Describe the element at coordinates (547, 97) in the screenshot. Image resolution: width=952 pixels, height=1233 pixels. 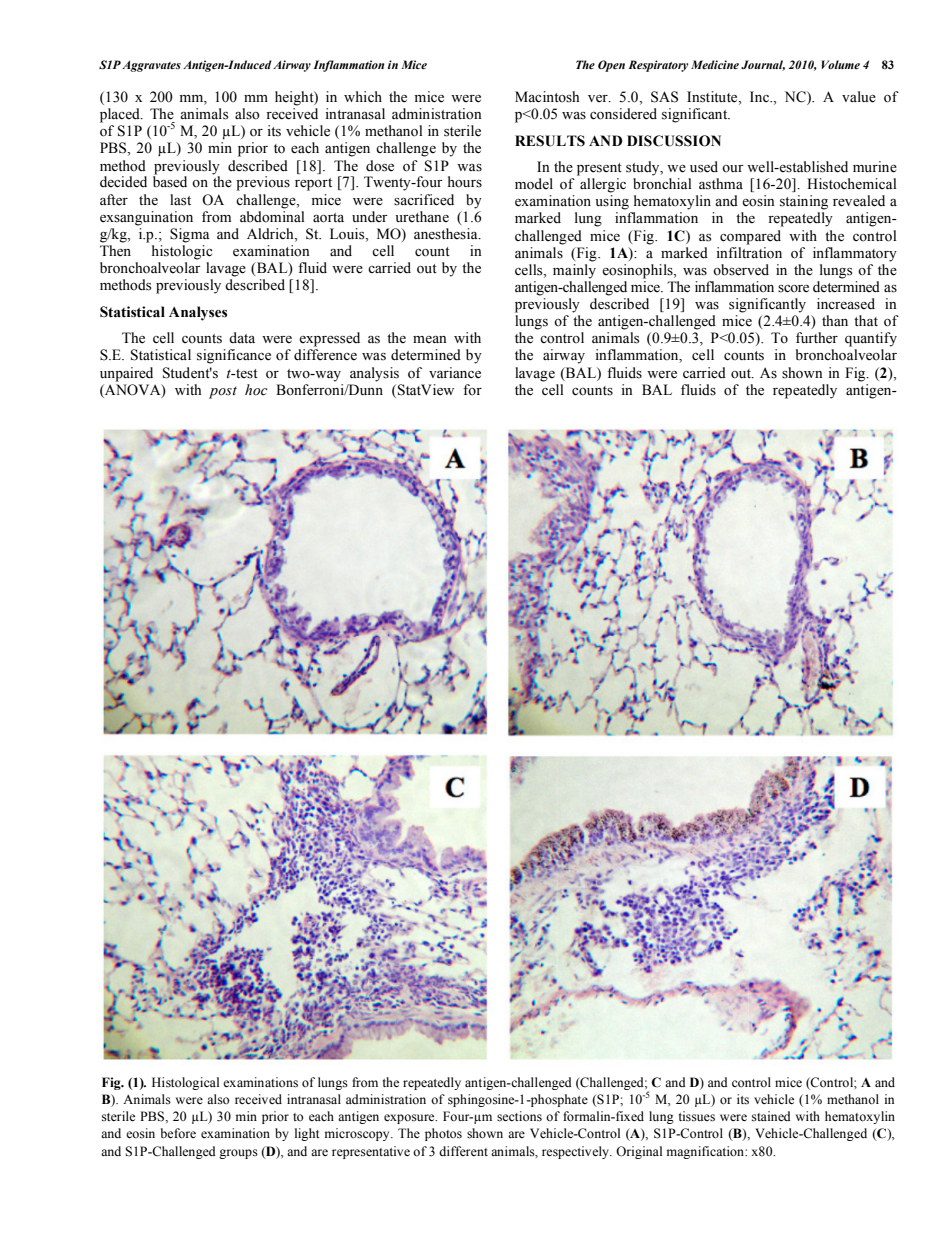
I see `Macintosh` at that location.
